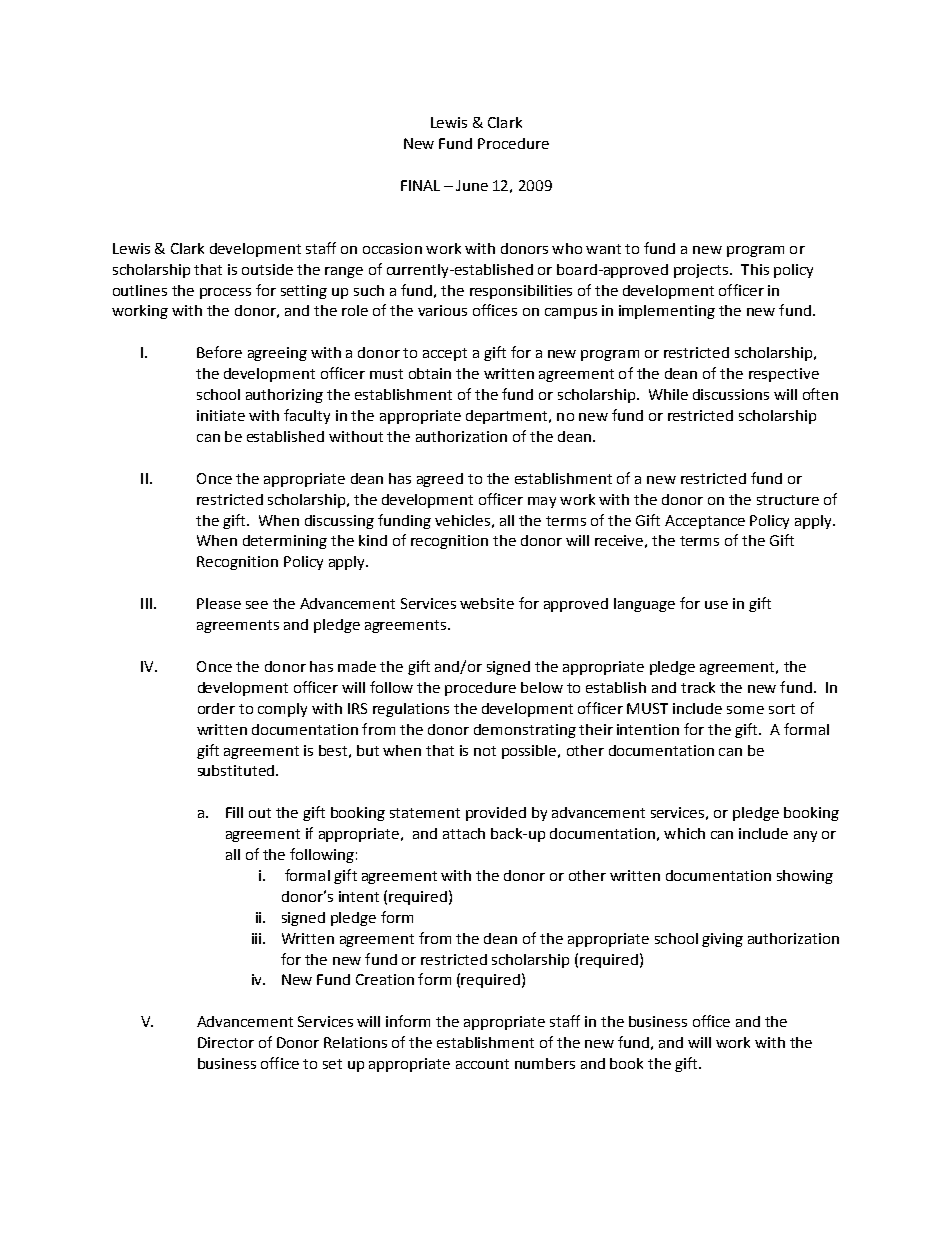  I want to click on Director, so click(226, 1042).
